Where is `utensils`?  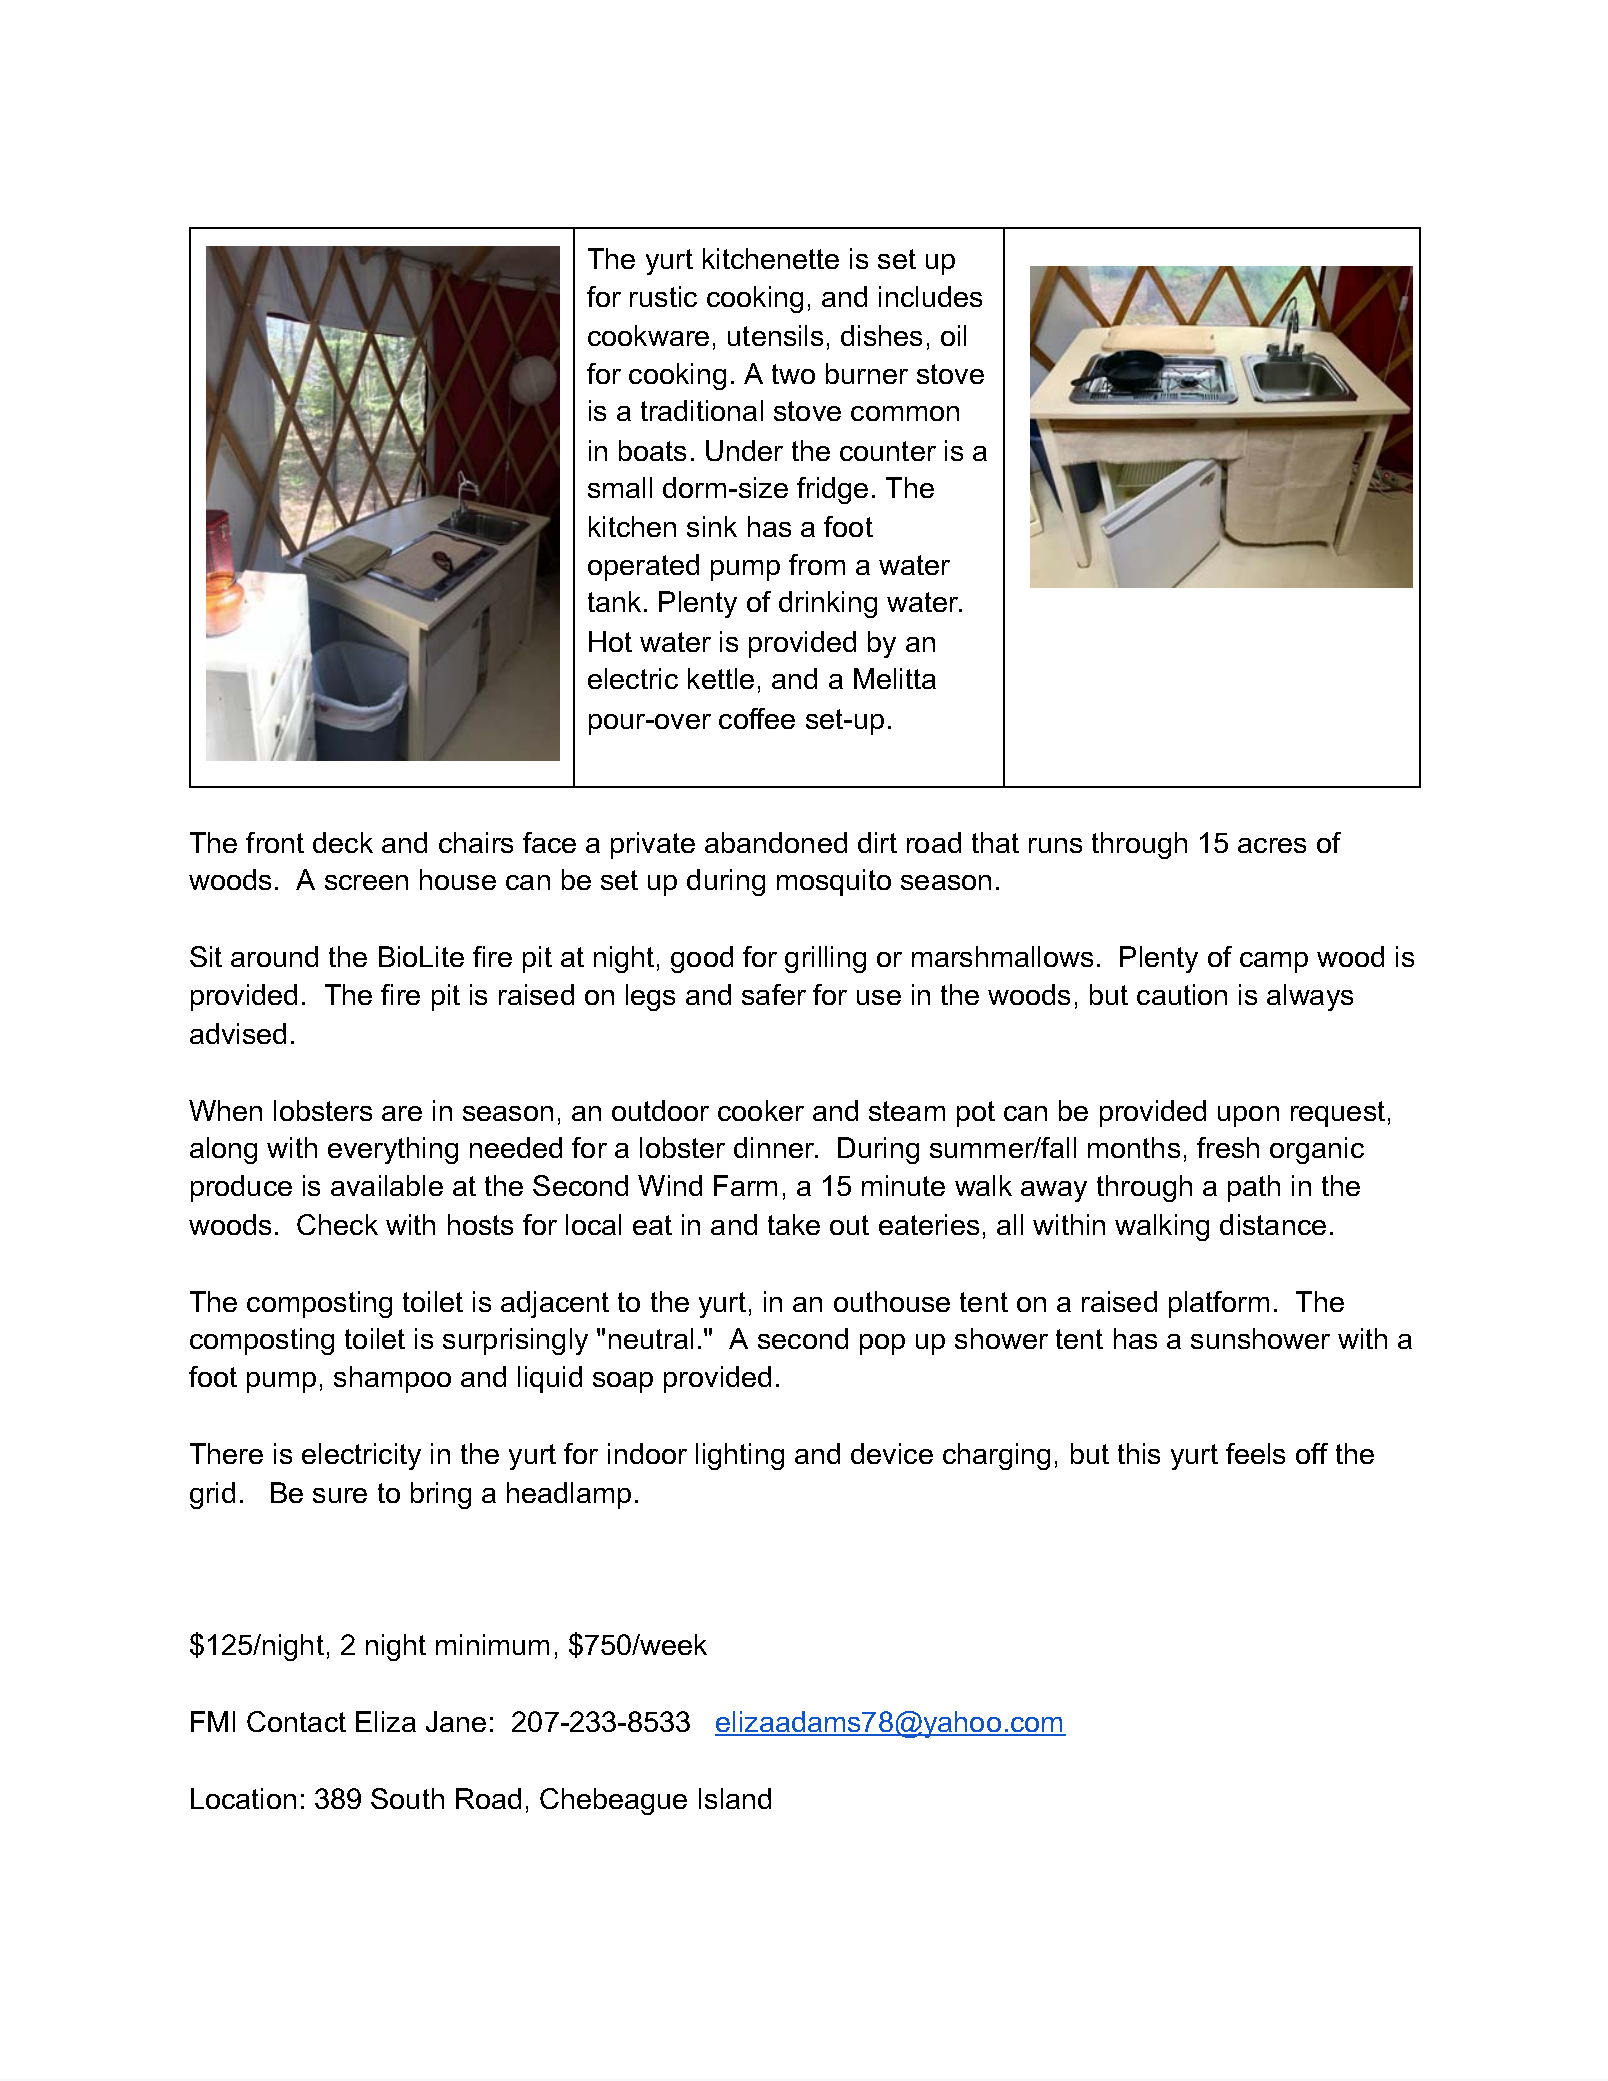
utensils is located at coordinates (775, 335).
